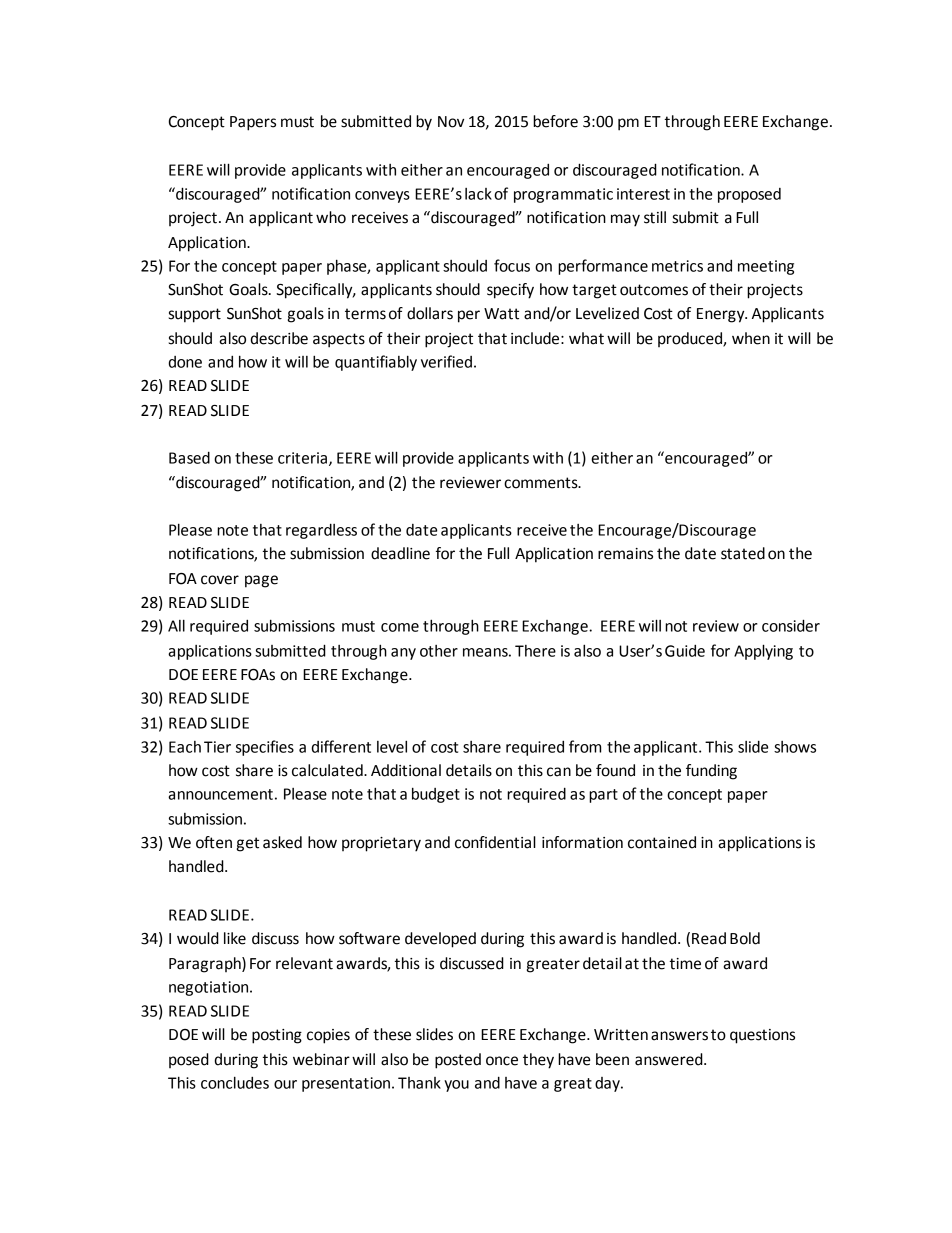 This screenshot has height=1233, width=952. I want to click on interest, so click(643, 194).
